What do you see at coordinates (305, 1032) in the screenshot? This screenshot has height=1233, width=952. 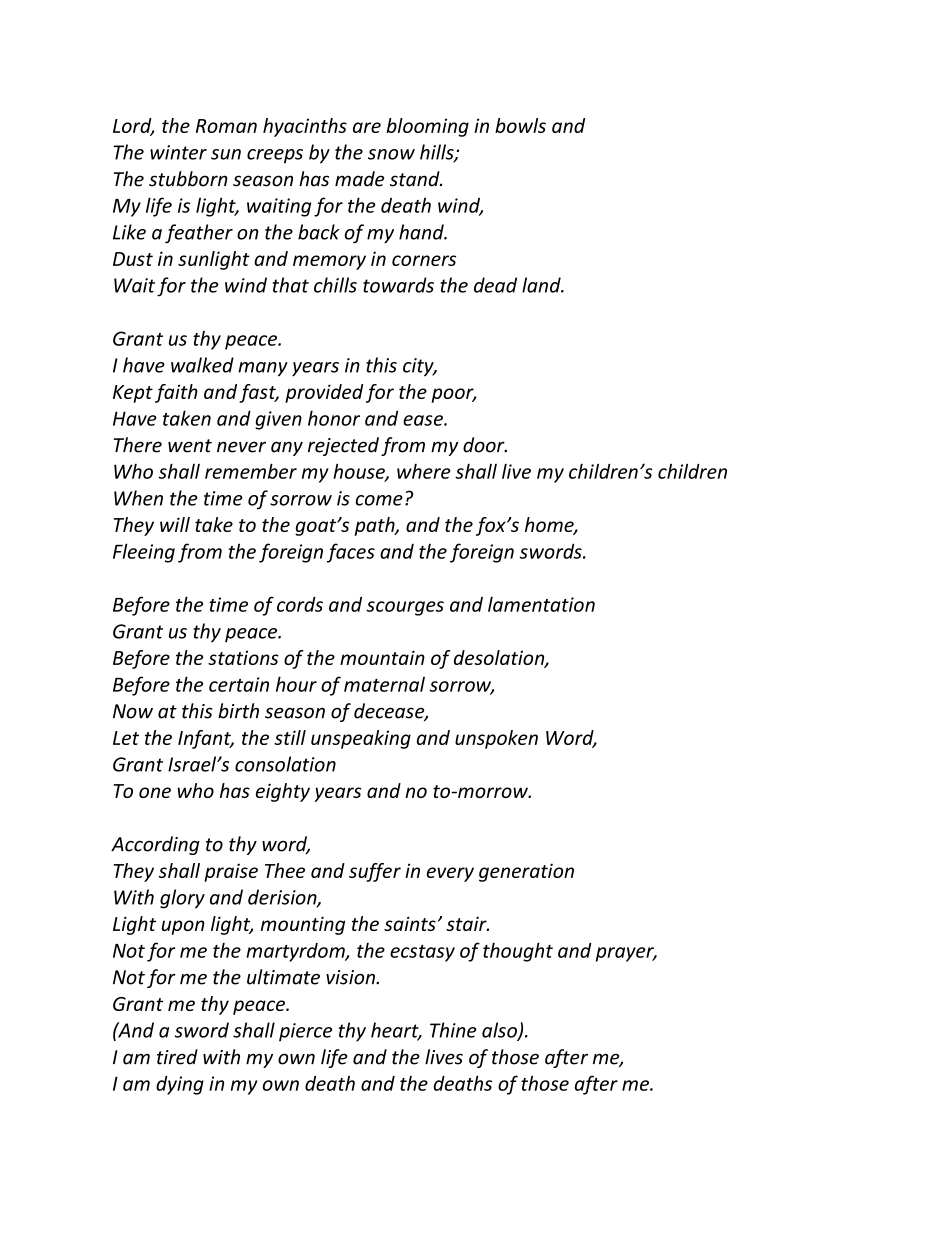 I see `pierce` at bounding box center [305, 1032].
